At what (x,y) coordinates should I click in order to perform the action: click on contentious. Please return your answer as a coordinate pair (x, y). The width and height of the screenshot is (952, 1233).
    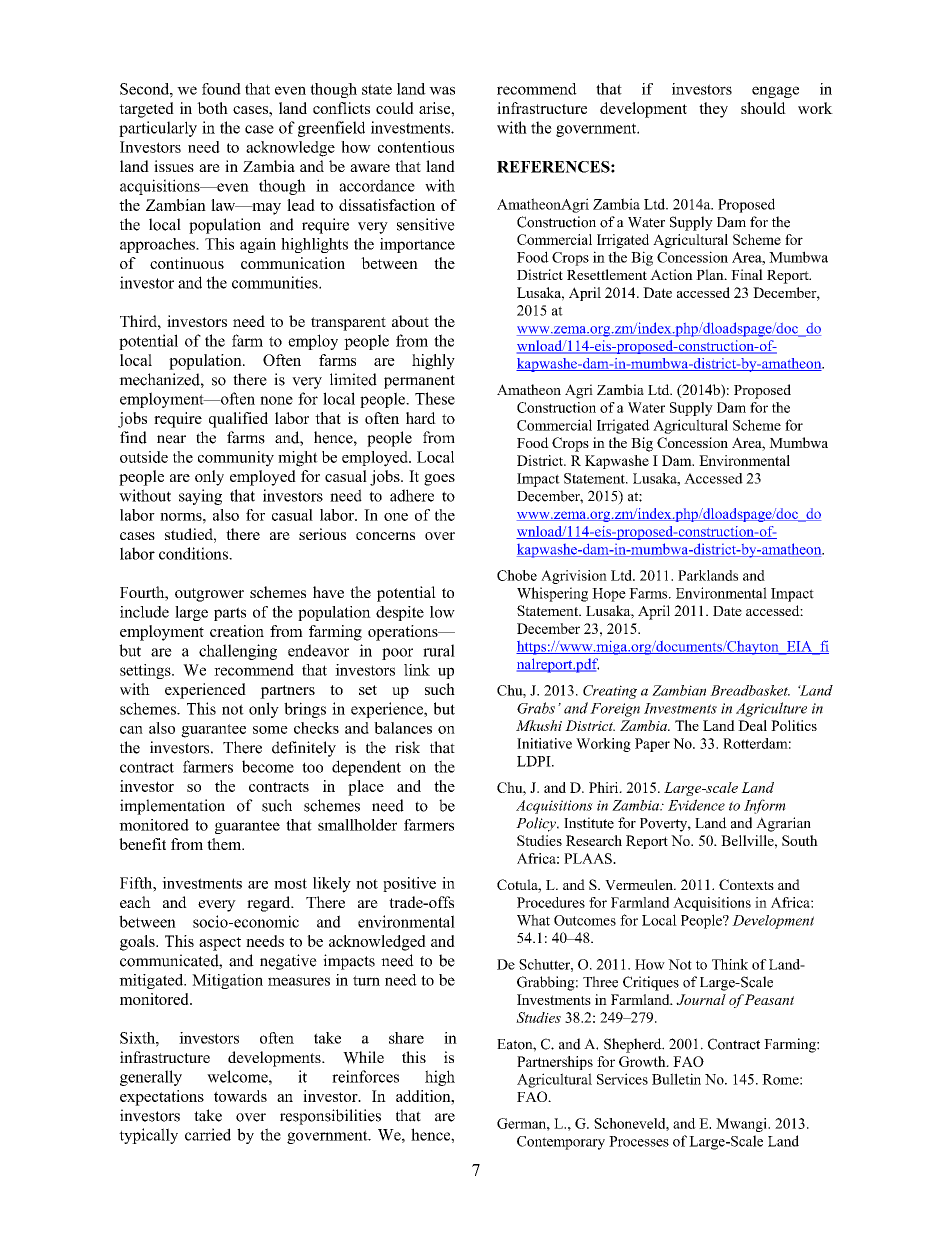
    Looking at the image, I should click on (416, 147).
